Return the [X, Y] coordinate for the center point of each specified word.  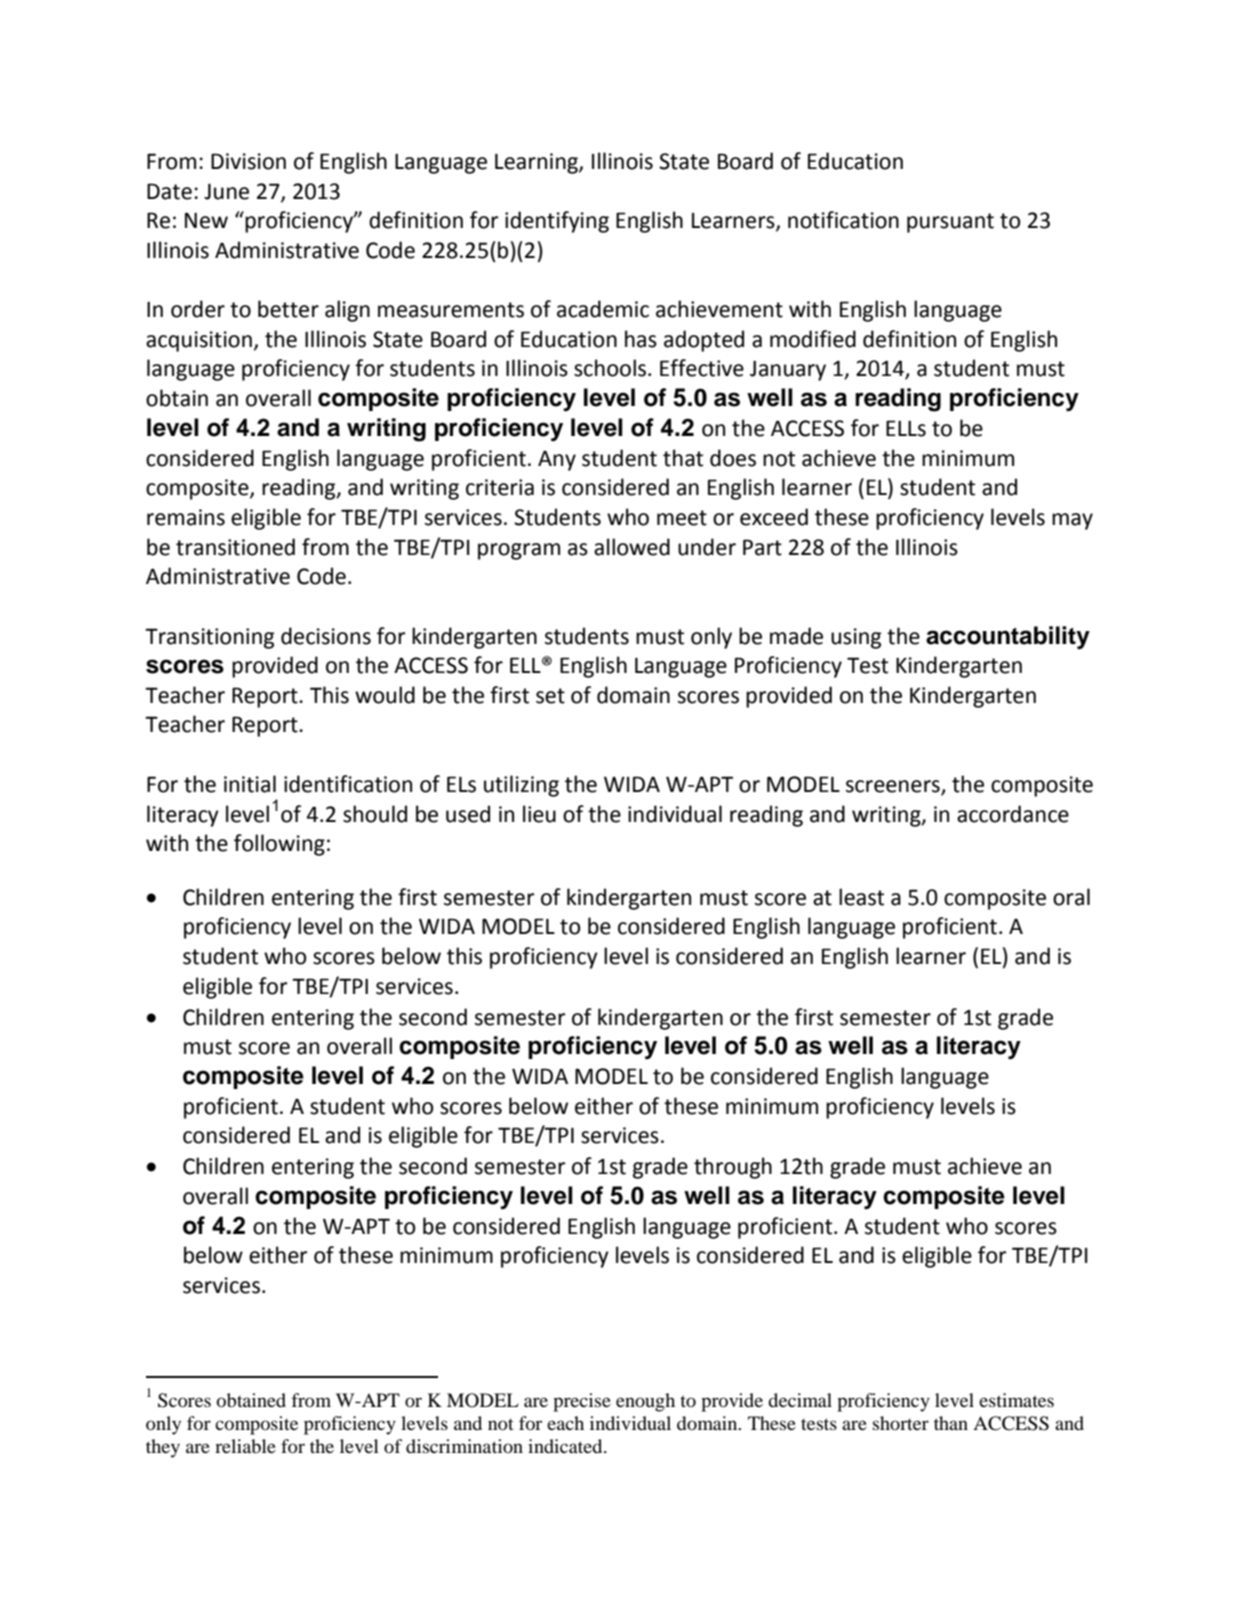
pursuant [950, 223]
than [951, 1423]
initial [250, 784]
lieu [539, 814]
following [279, 845]
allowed [632, 547]
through [733, 1168]
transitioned [235, 547]
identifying [557, 222]
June [226, 192]
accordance [1013, 814]
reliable [245, 1446]
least [861, 897]
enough [645, 1402]
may [1072, 521]
